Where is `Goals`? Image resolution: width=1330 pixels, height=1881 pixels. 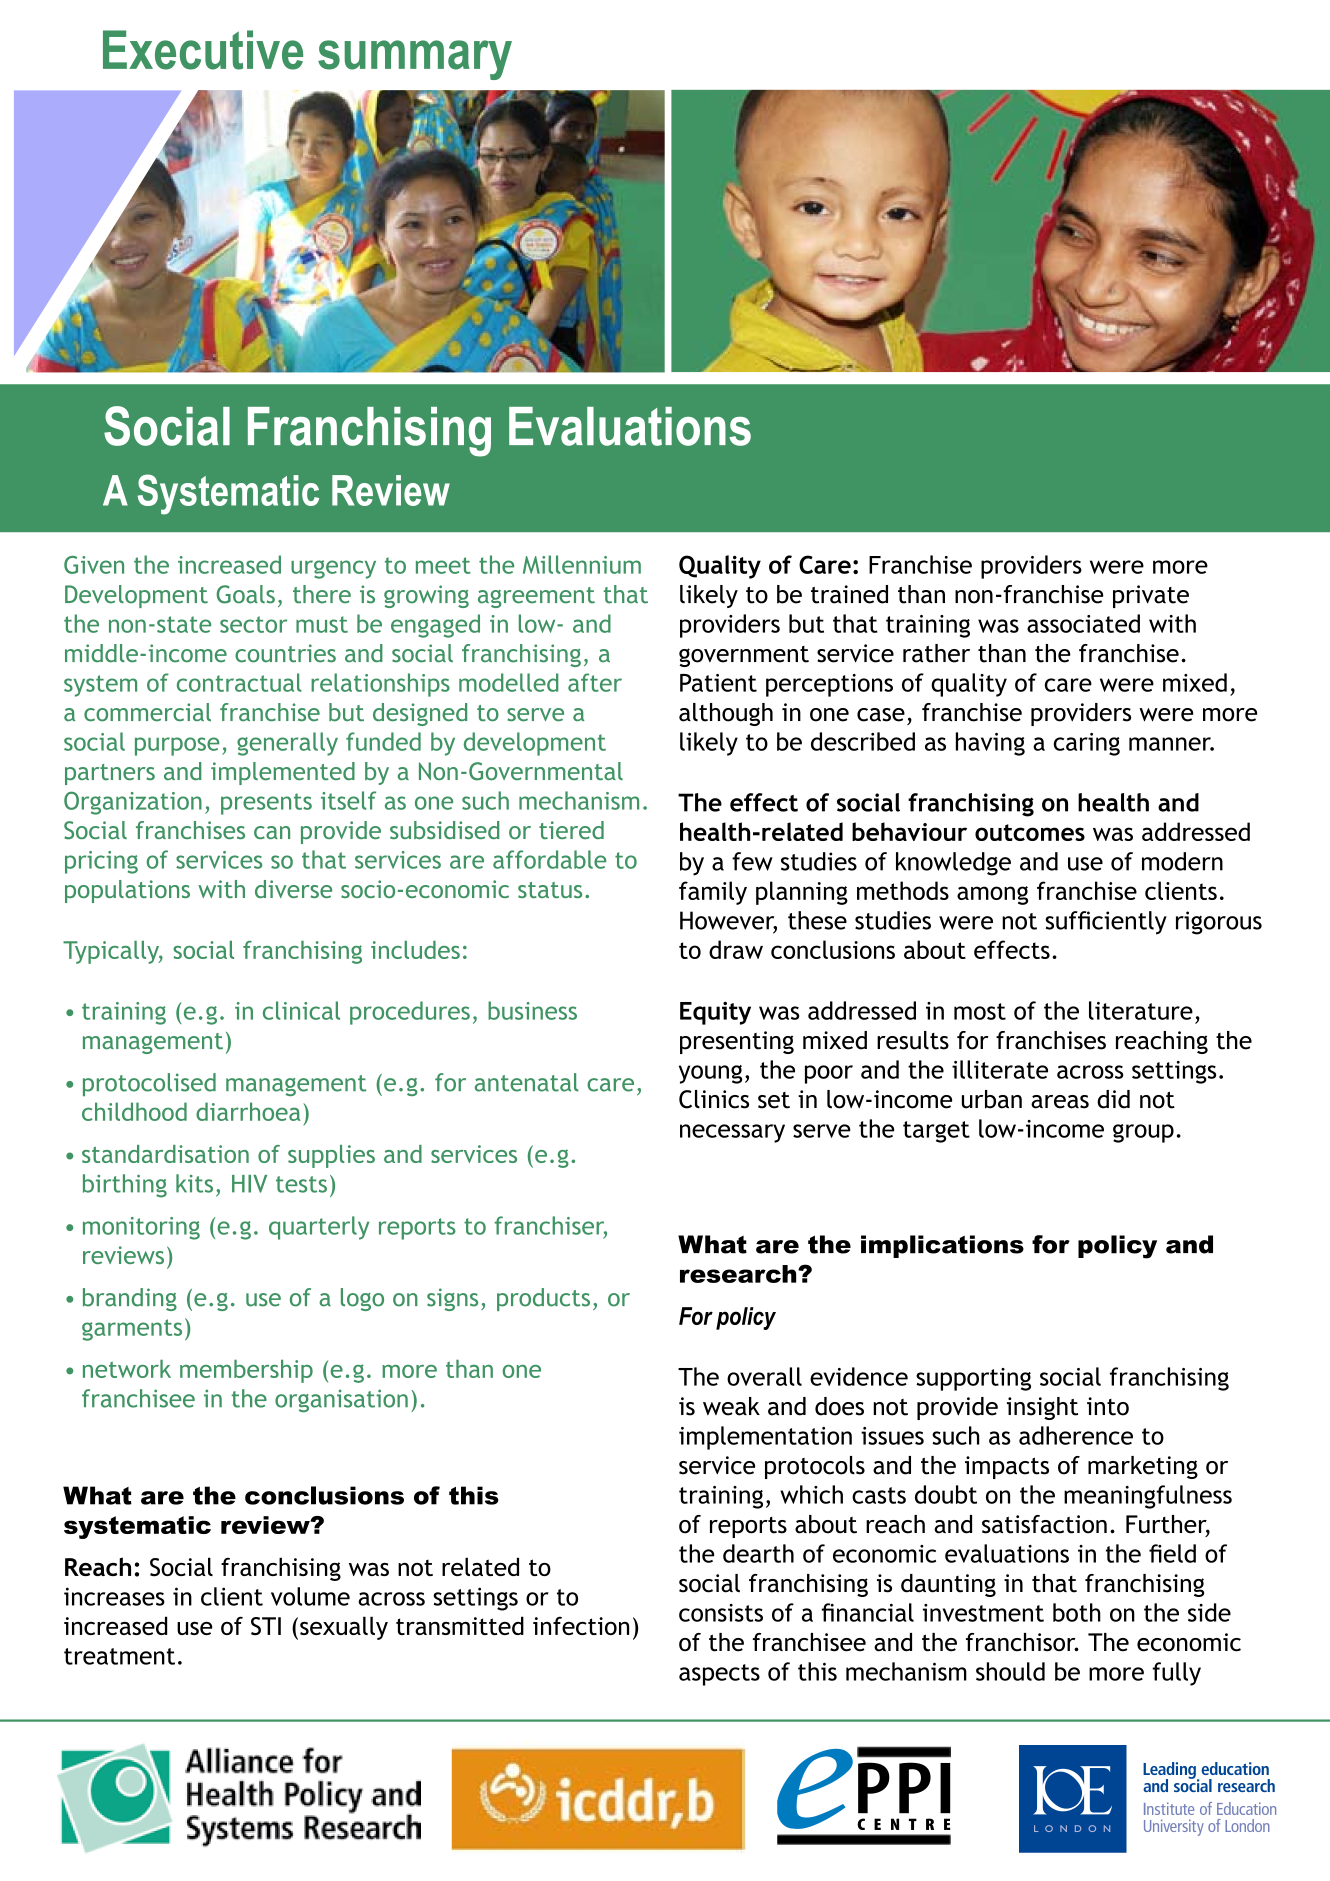
Goals is located at coordinates (245, 594).
